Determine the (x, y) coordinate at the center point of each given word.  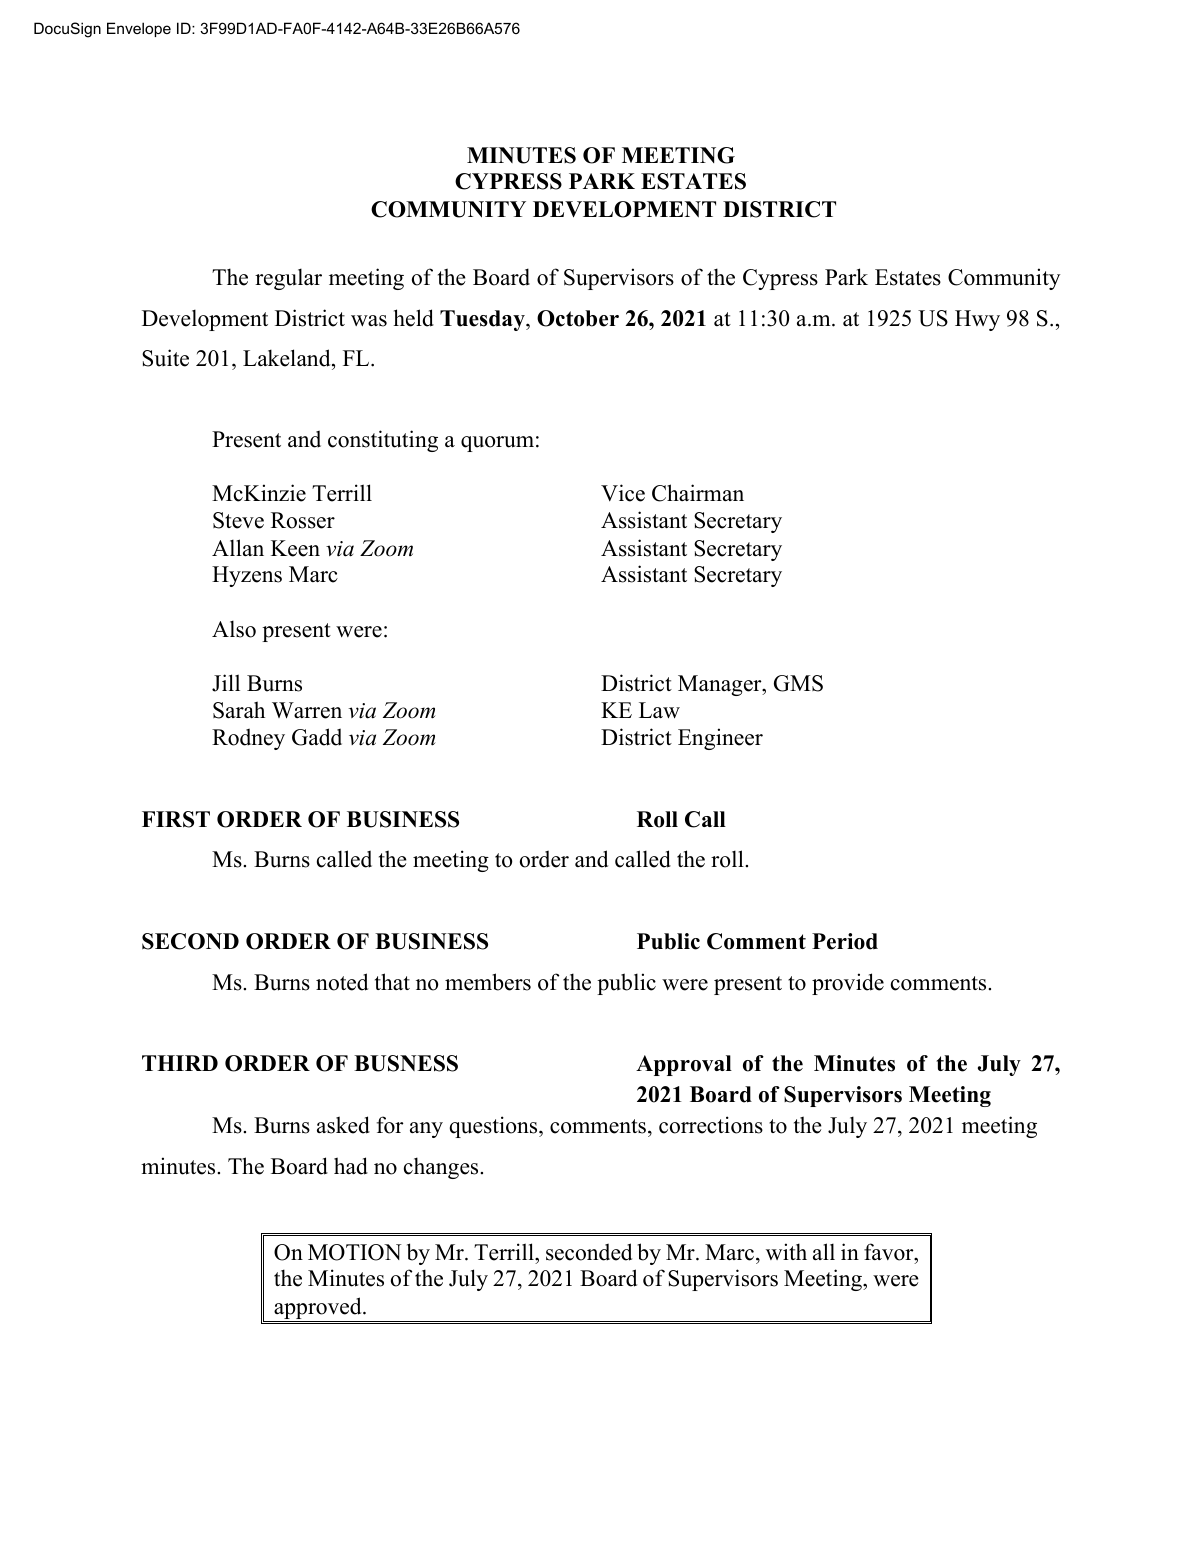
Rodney (248, 739)
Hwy (977, 320)
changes (442, 1168)
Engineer (720, 739)
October (578, 318)
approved (318, 1309)
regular (288, 279)
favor (890, 1252)
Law (659, 710)
